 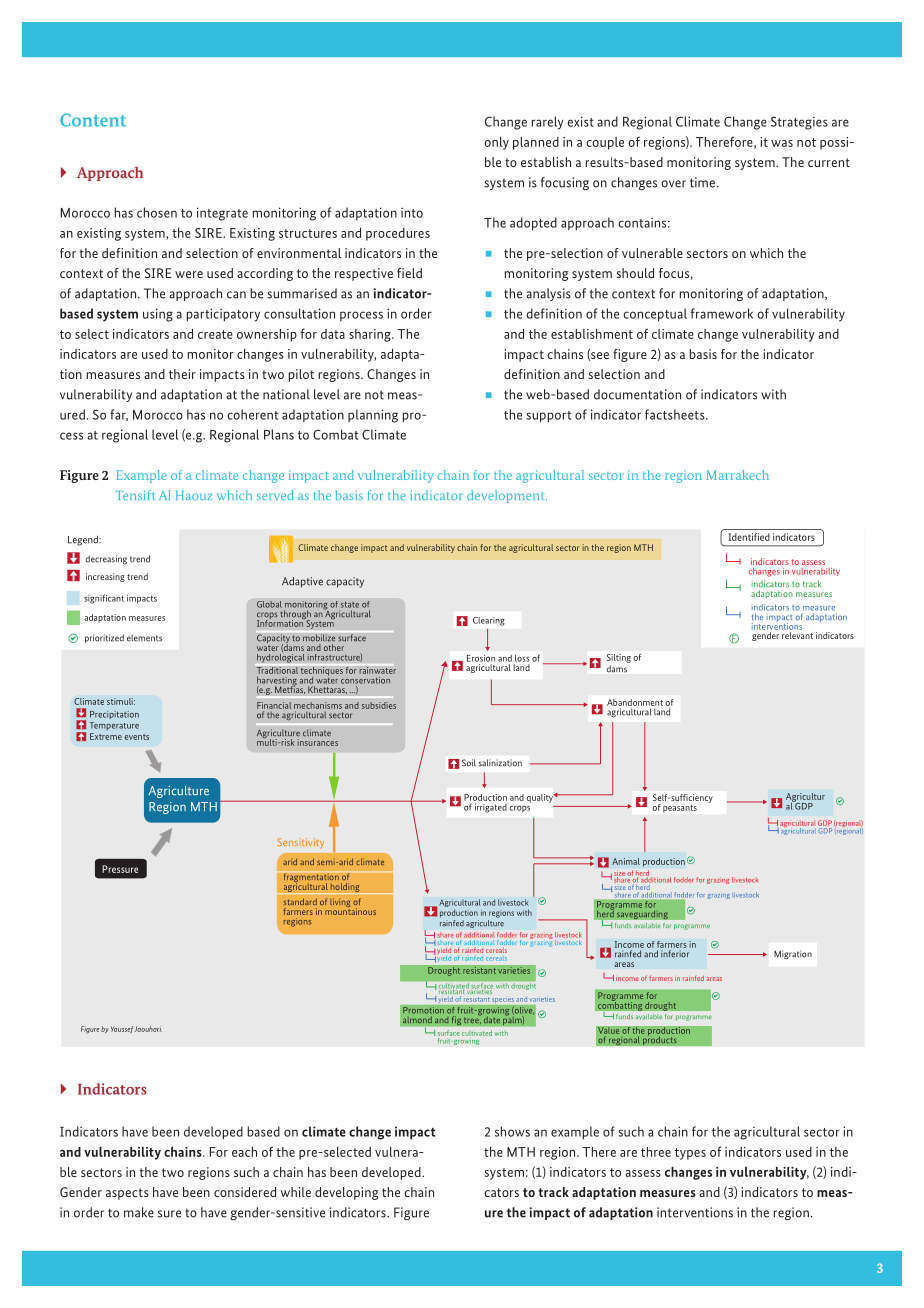 What do you see at coordinates (127, 1194) in the page?
I see `aspects` at bounding box center [127, 1194].
